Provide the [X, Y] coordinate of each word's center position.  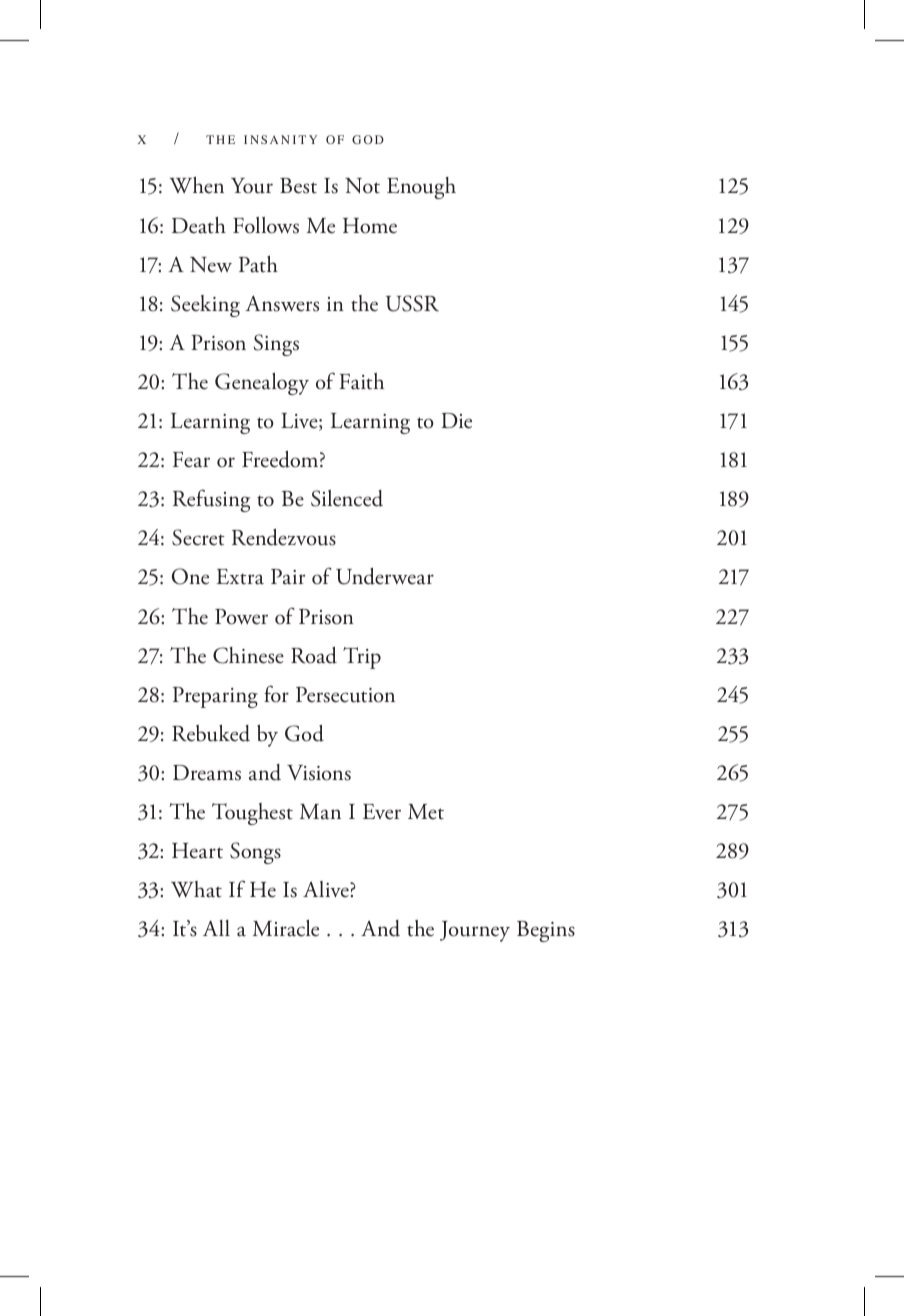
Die [456, 421]
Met [426, 812]
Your [252, 186]
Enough [421, 188]
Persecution [345, 695]
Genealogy [262, 384]
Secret [198, 537]
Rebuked [211, 733]
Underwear [385, 576]
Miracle [286, 928]
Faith [361, 381]
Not [362, 186]
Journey [475, 931]
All [216, 928]
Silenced [347, 498]
